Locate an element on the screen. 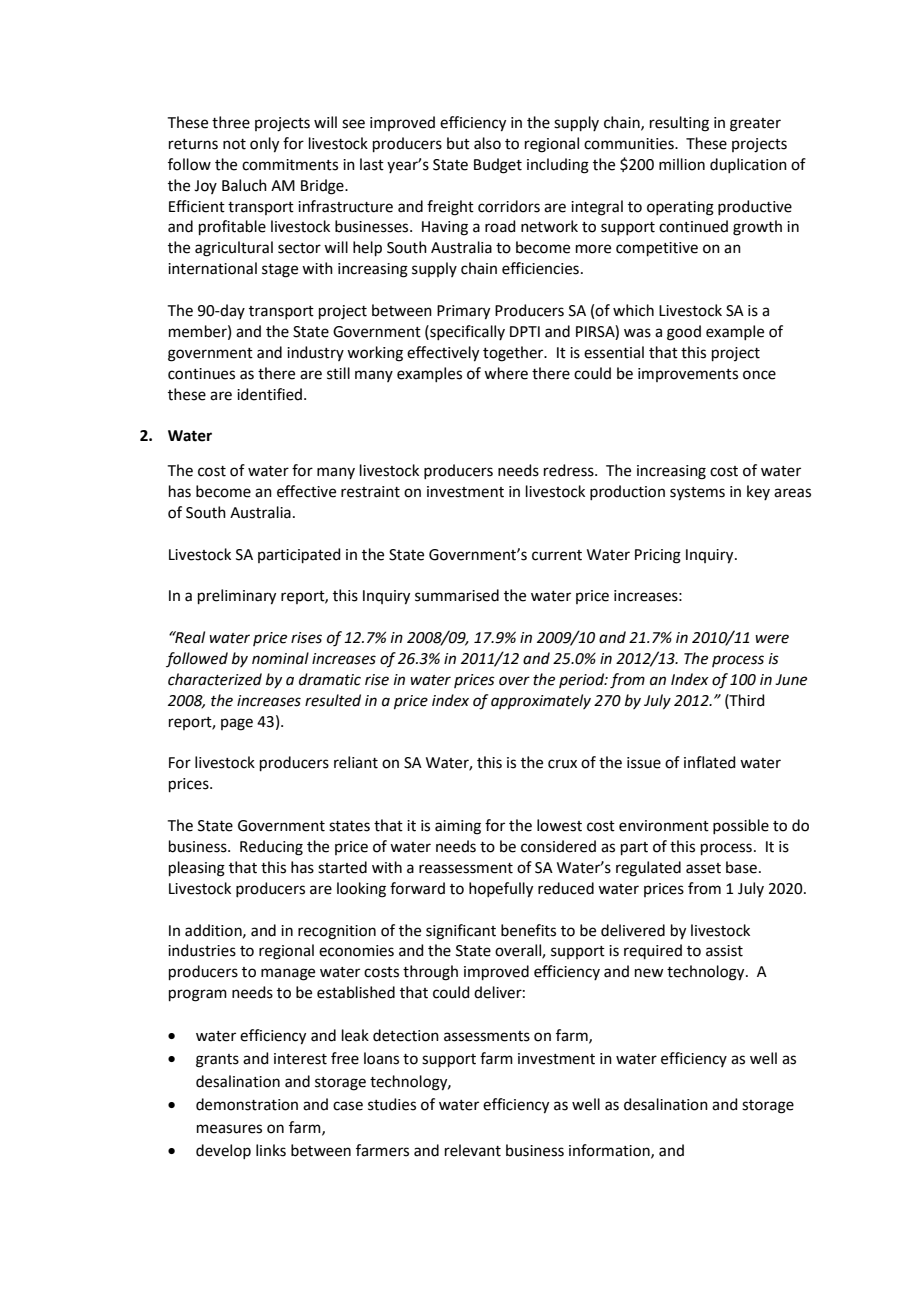 This screenshot has height=1309, width=924. nominal is located at coordinates (280, 658).
